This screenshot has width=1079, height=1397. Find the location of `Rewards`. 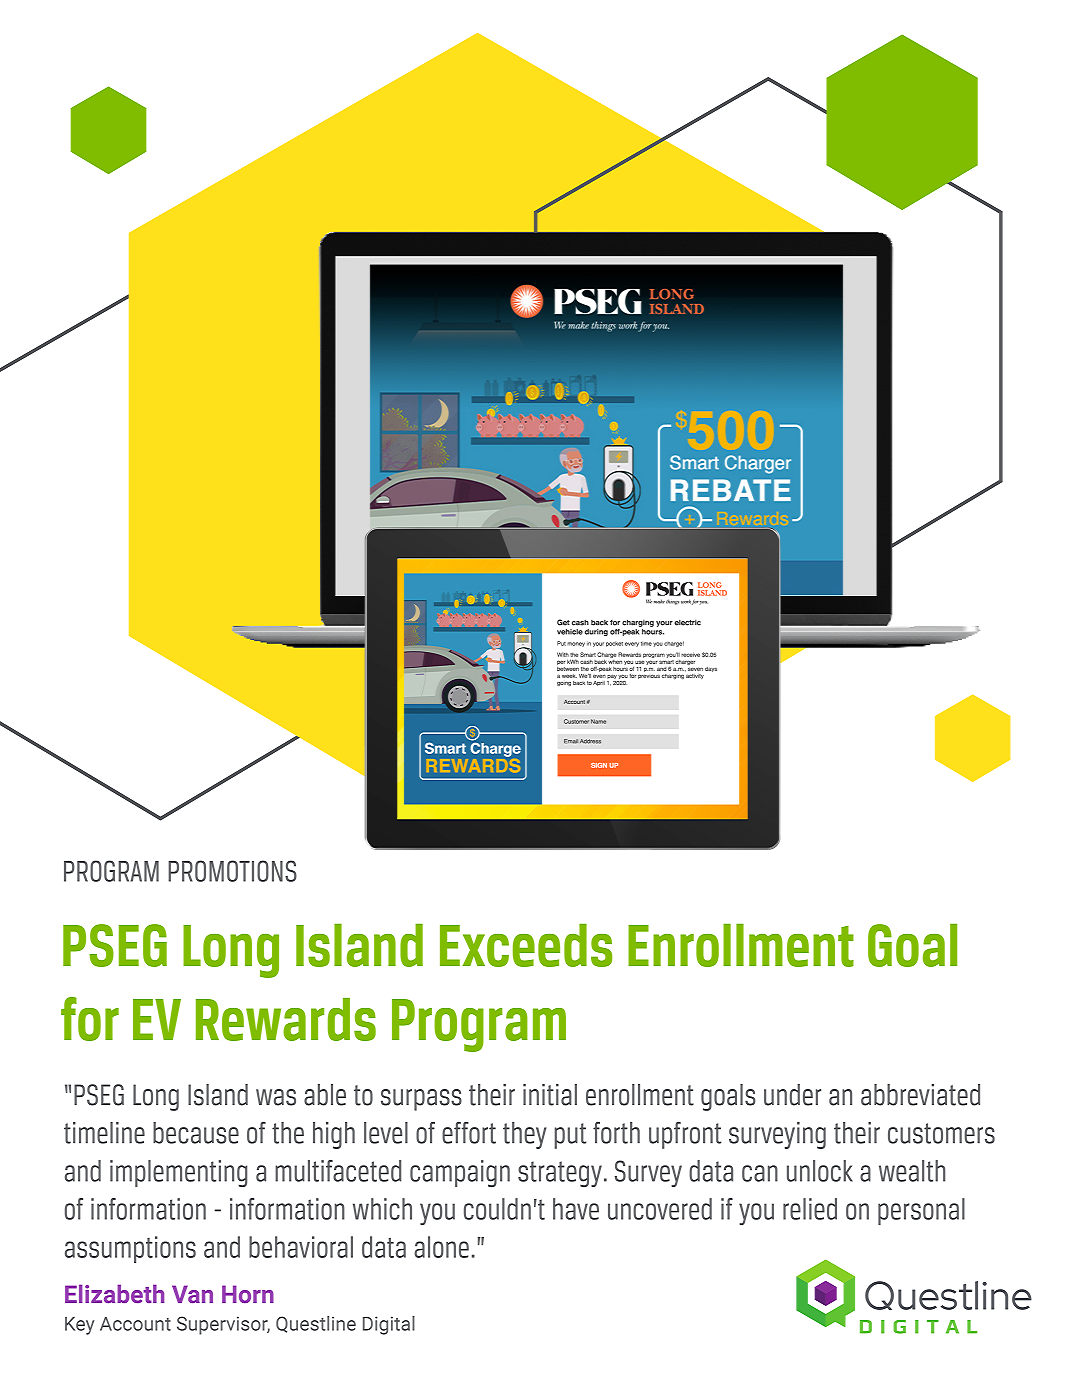

Rewards is located at coordinates (286, 1019).
